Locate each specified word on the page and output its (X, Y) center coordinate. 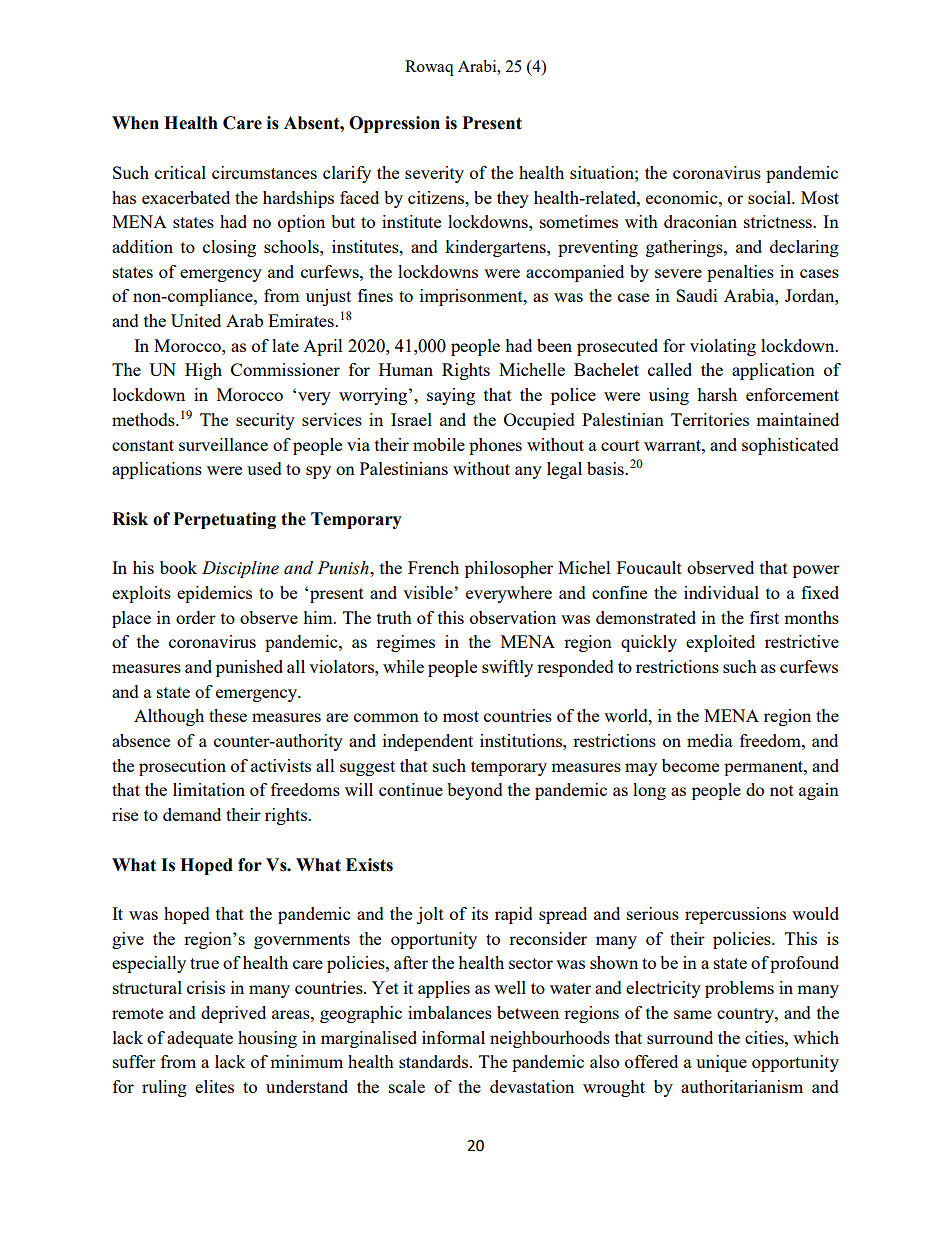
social (770, 197)
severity (434, 174)
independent (428, 742)
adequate (200, 1039)
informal (453, 1037)
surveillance (223, 444)
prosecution (182, 767)
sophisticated (790, 446)
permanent (764, 768)
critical (180, 172)
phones (495, 446)
